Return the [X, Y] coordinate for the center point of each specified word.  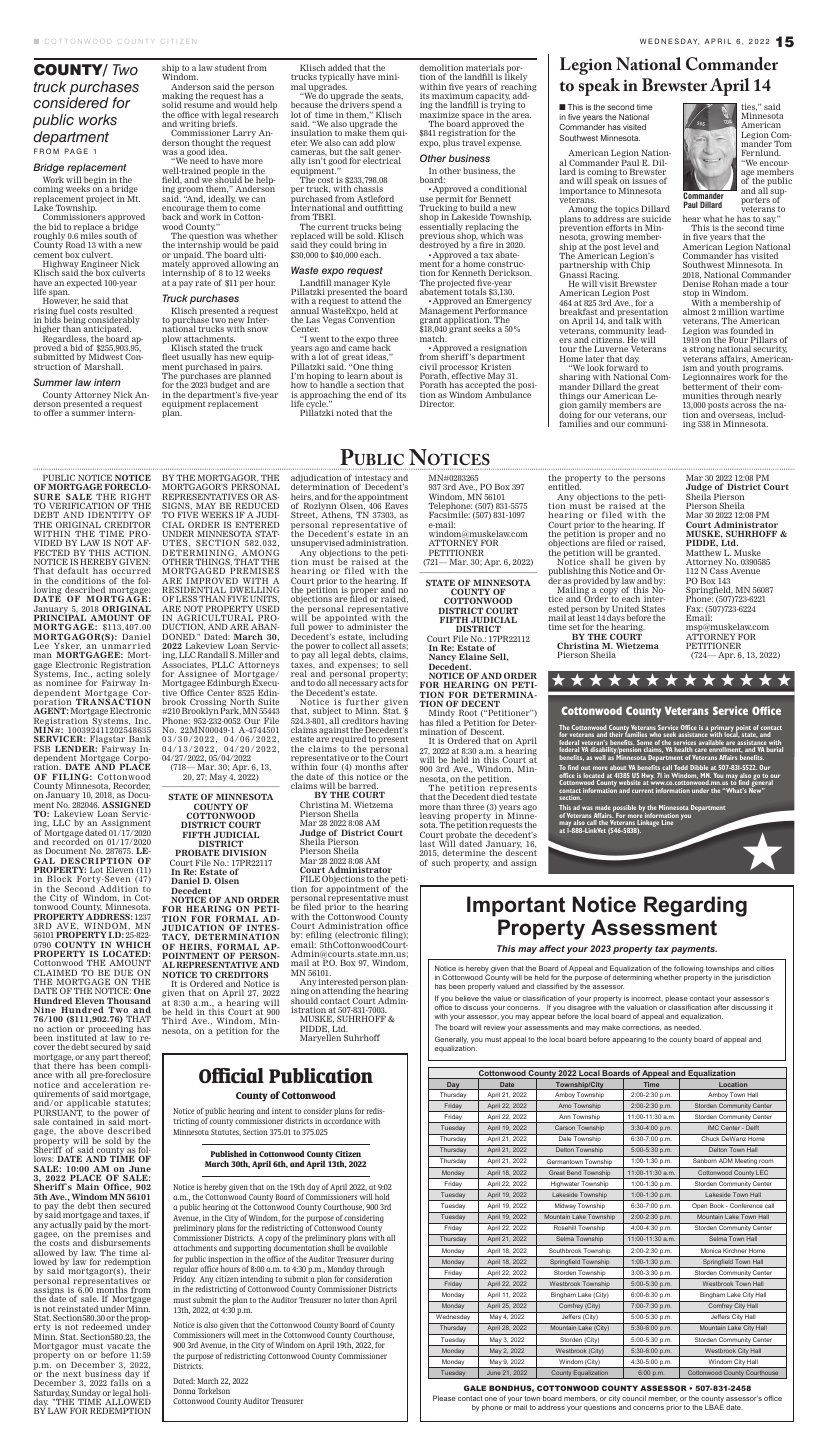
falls [120, 1382]
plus [451, 142]
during [382, 1260]
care [701, 750]
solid [172, 104]
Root [468, 713]
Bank [140, 738]
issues [645, 180]
